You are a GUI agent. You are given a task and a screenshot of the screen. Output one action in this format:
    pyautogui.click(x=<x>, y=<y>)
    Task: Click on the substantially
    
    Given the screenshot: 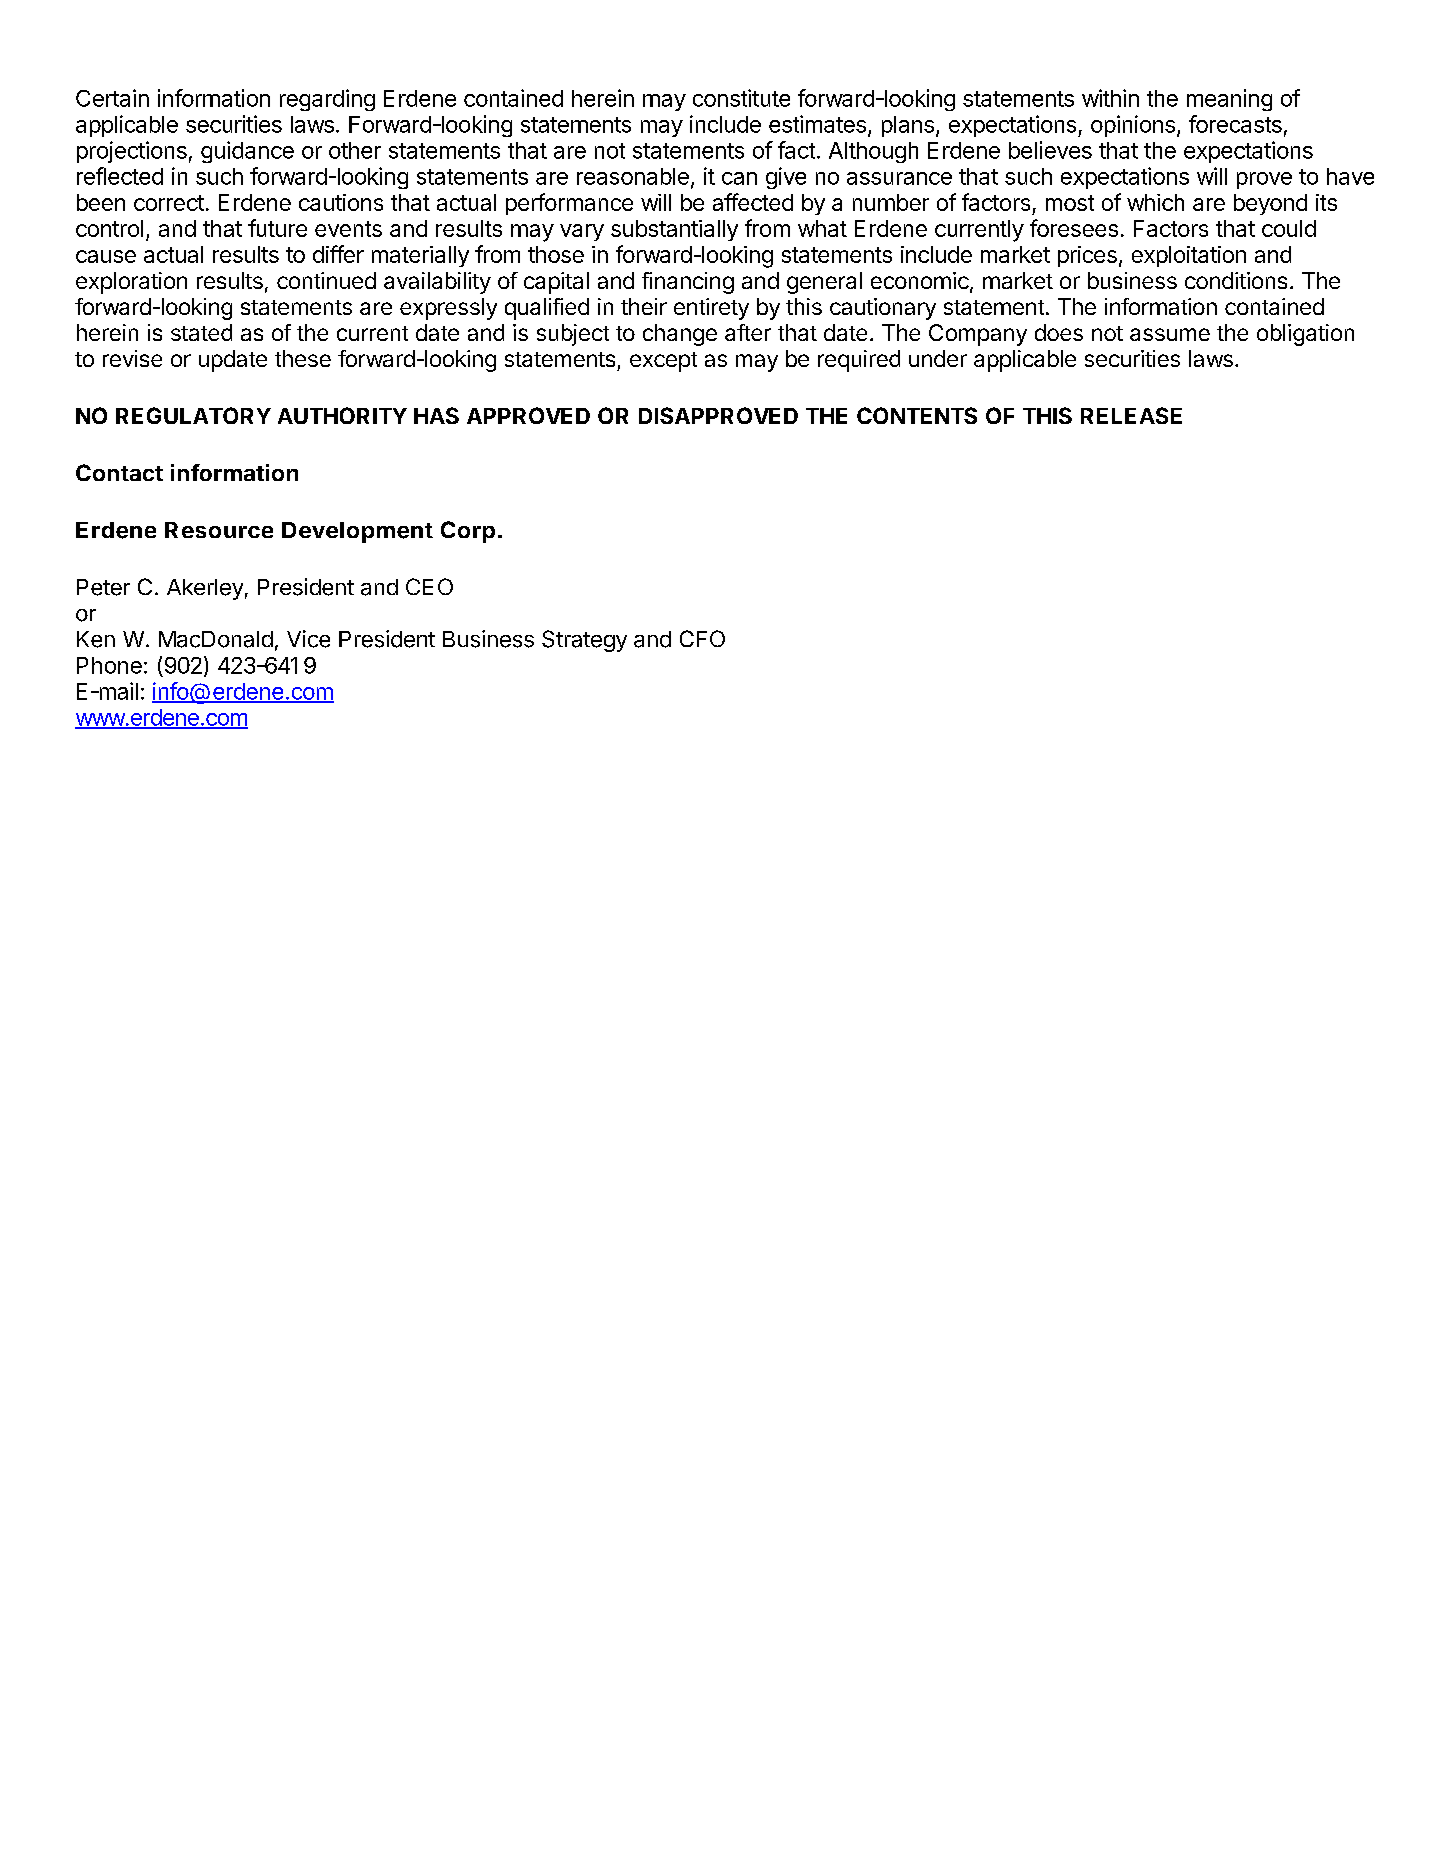 What is the action you would take?
    pyautogui.click(x=674, y=230)
